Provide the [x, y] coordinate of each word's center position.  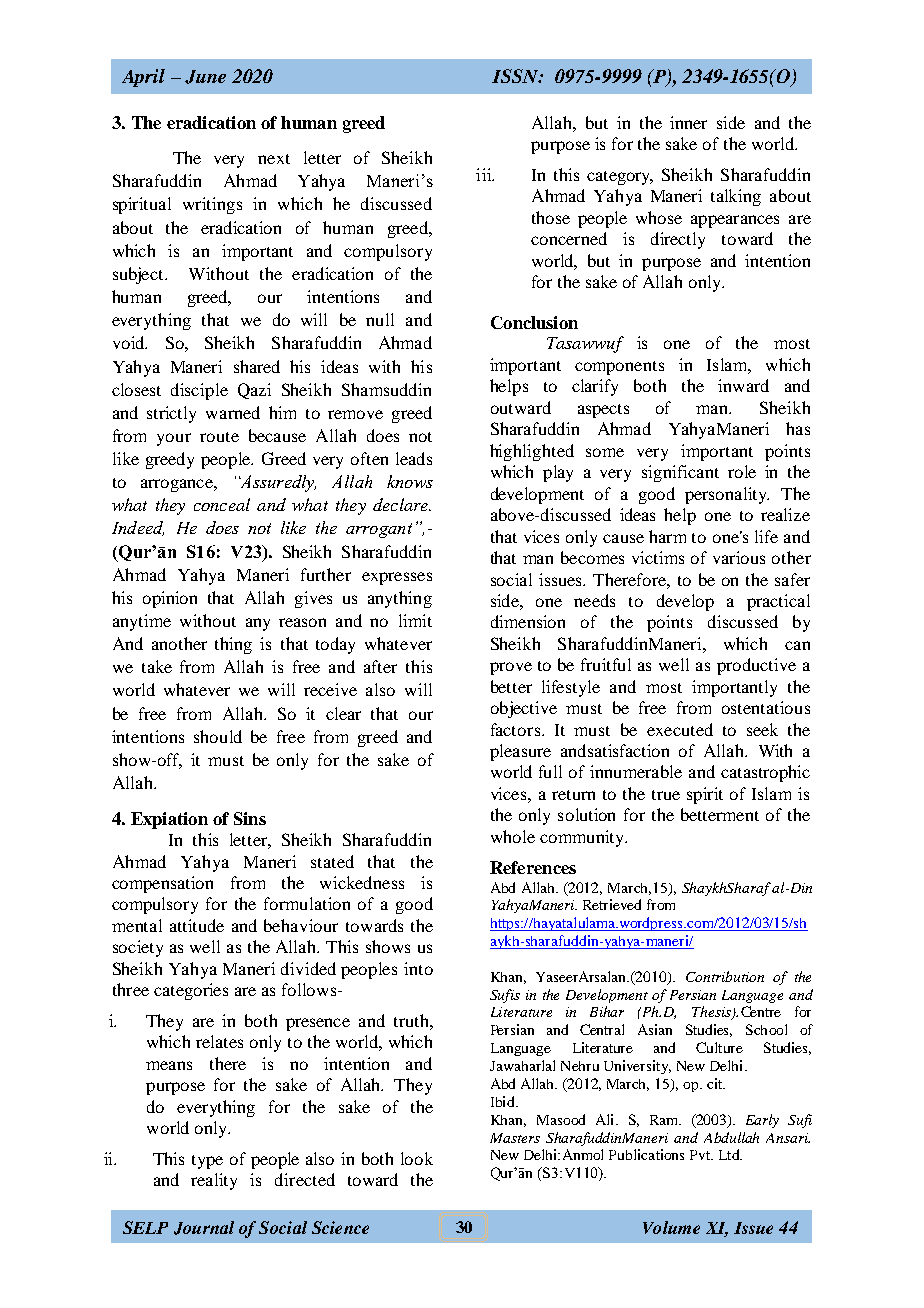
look [417, 1158]
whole [513, 836]
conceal [222, 504]
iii [485, 174]
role [742, 471]
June [205, 77]
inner [688, 122]
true [666, 795]
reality [214, 1181]
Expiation [169, 820]
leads [414, 458]
